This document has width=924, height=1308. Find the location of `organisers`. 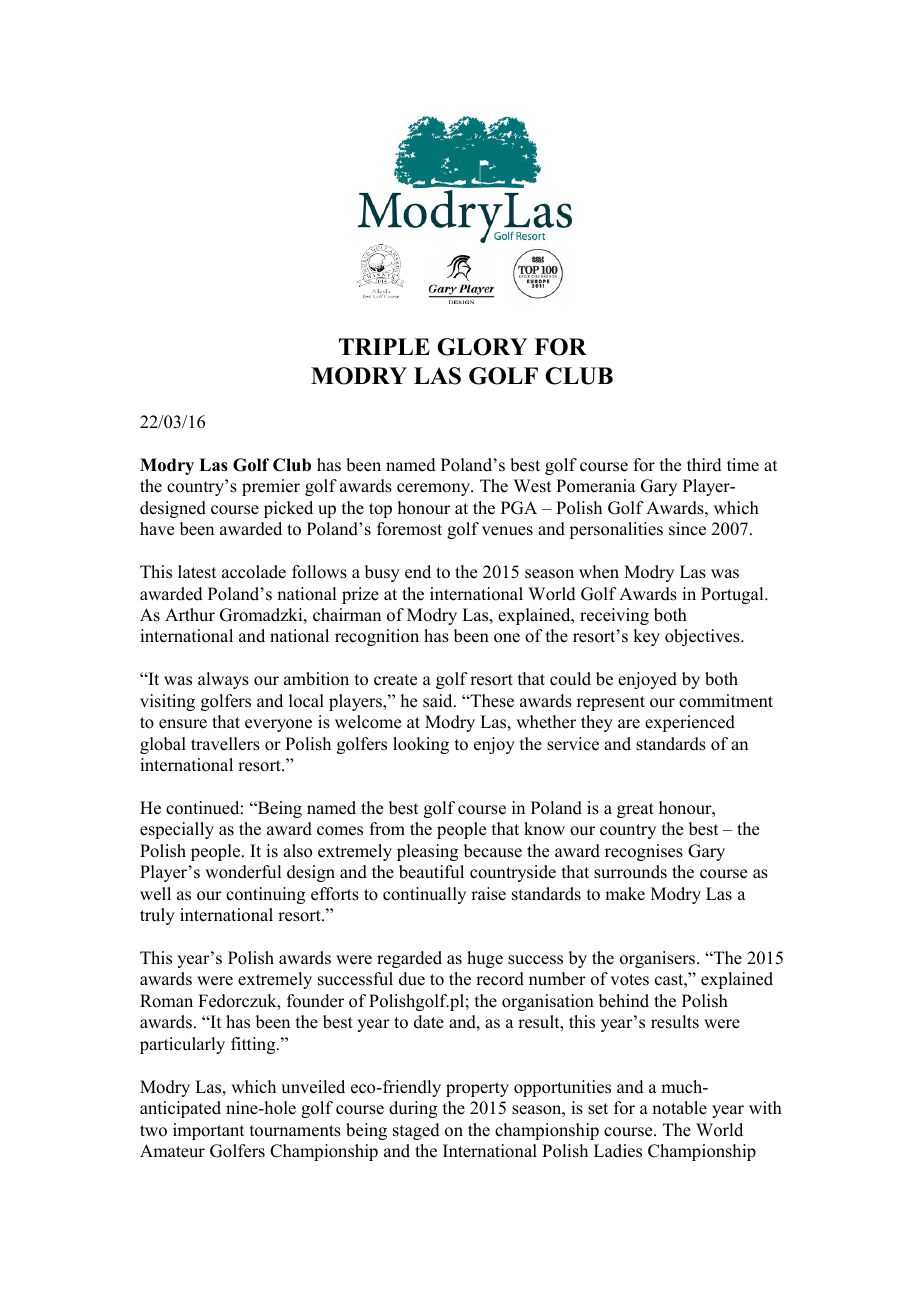

organisers is located at coordinates (659, 959).
